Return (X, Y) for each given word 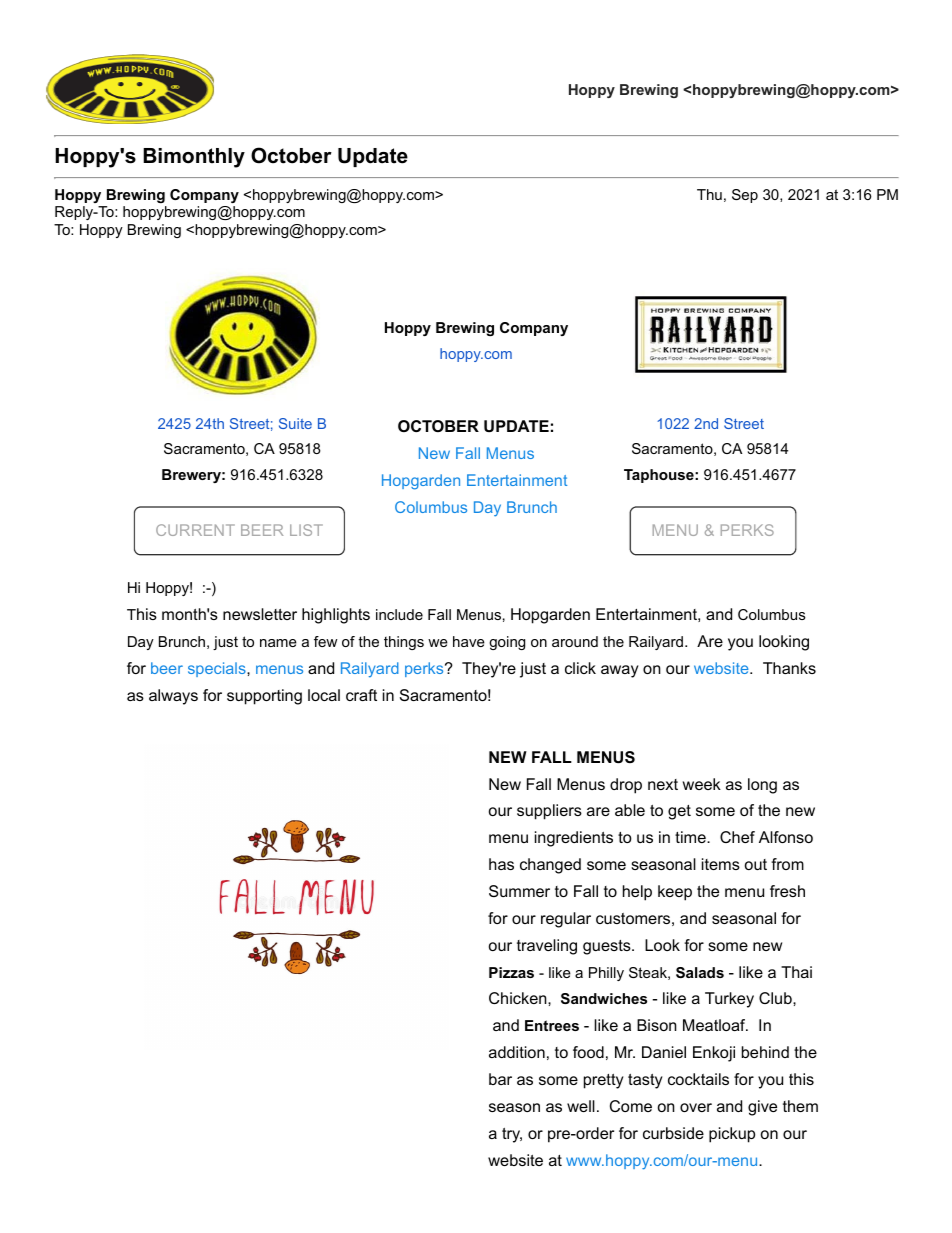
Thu (709, 194)
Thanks (789, 668)
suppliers (549, 812)
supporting (264, 697)
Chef (737, 837)
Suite (295, 423)
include (399, 614)
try (512, 1135)
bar (500, 1079)
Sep (745, 196)
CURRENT (195, 530)
